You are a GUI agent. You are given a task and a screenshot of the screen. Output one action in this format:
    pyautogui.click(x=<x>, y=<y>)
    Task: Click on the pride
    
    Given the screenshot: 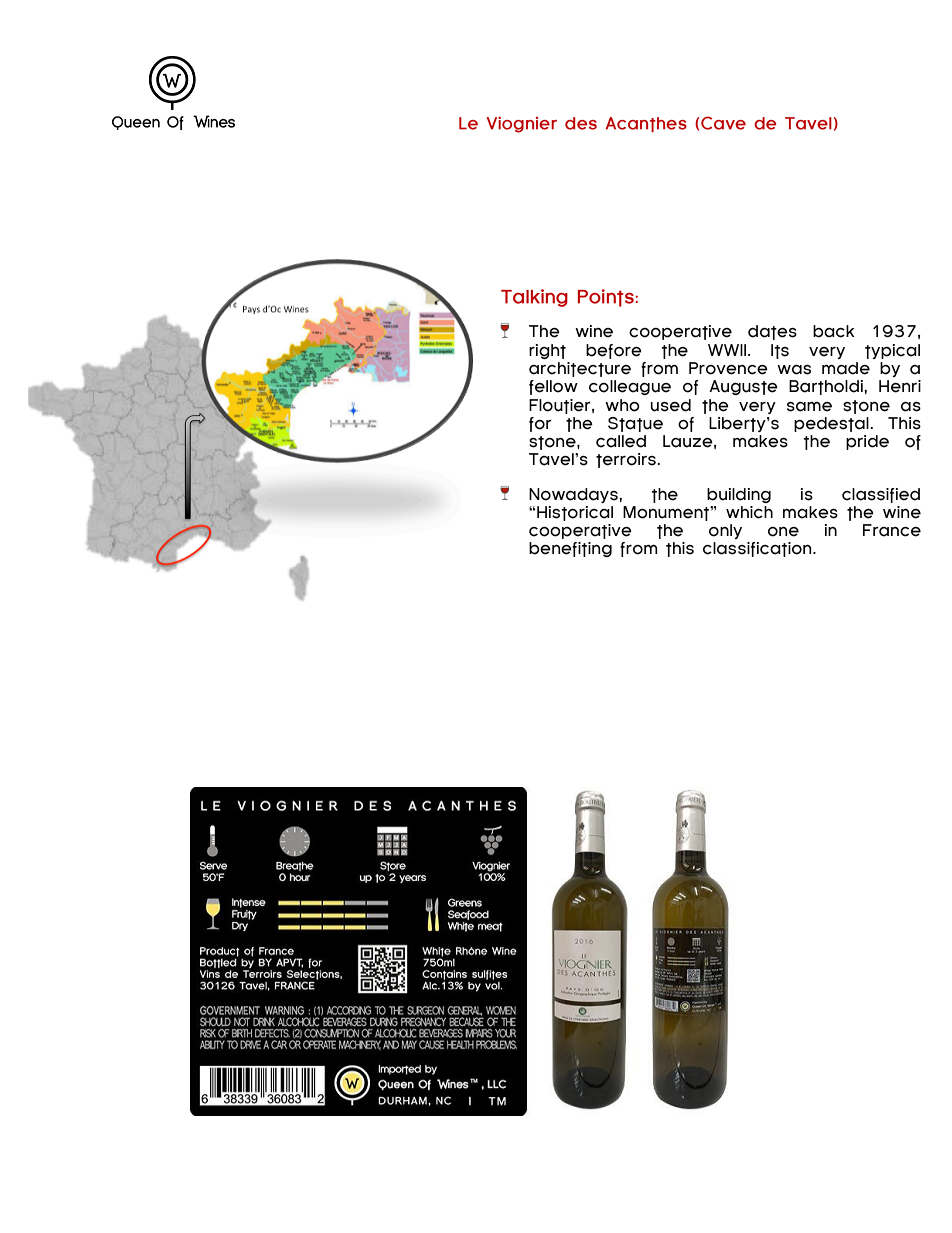 What is the action you would take?
    pyautogui.click(x=867, y=442)
